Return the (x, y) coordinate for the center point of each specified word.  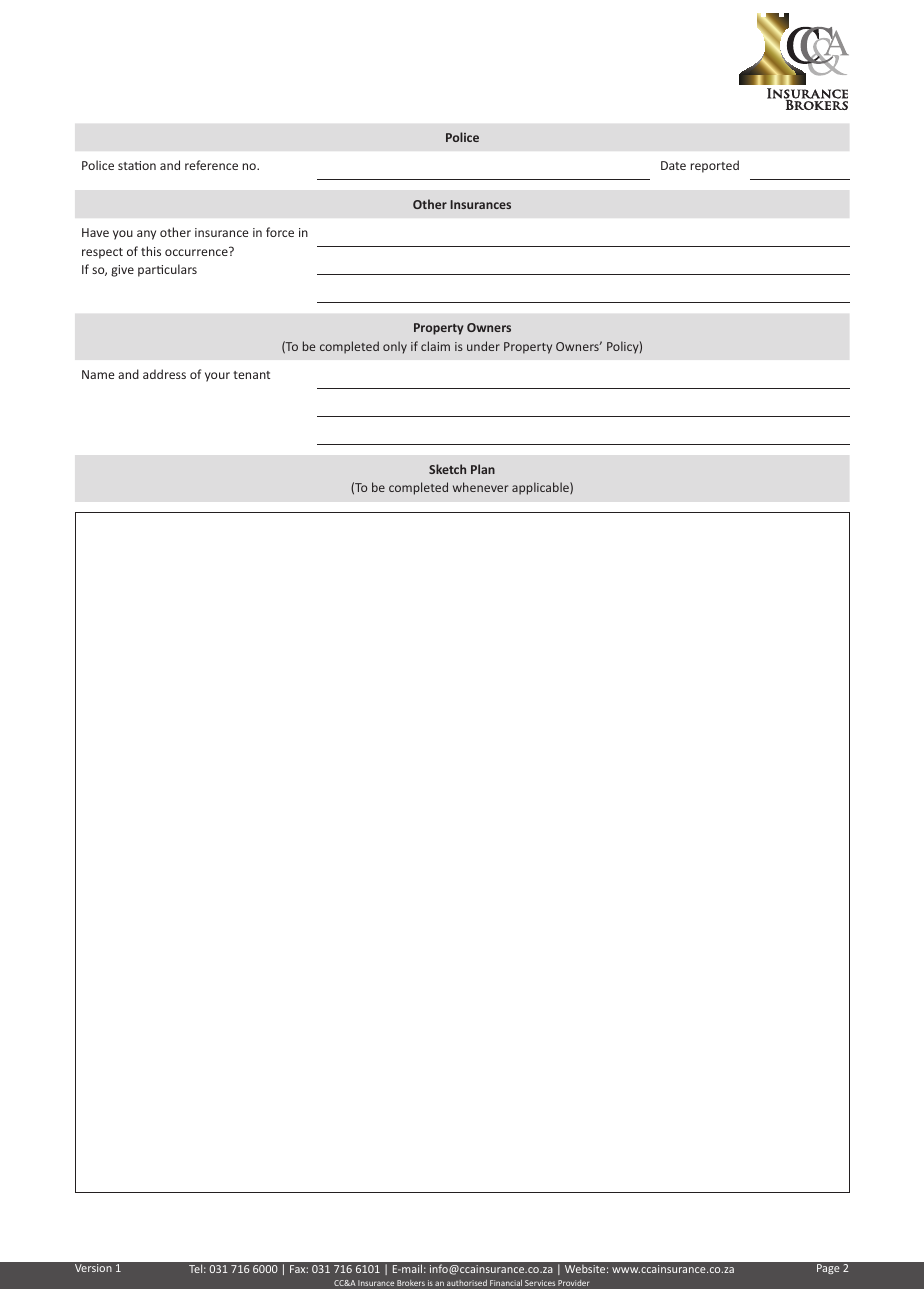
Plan (483, 469)
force (280, 232)
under (483, 346)
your (217, 377)
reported (715, 166)
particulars (167, 270)
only (395, 347)
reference (211, 165)
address (164, 374)
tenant (251, 375)
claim (435, 346)
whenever (480, 487)
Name (98, 374)
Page (828, 1269)
